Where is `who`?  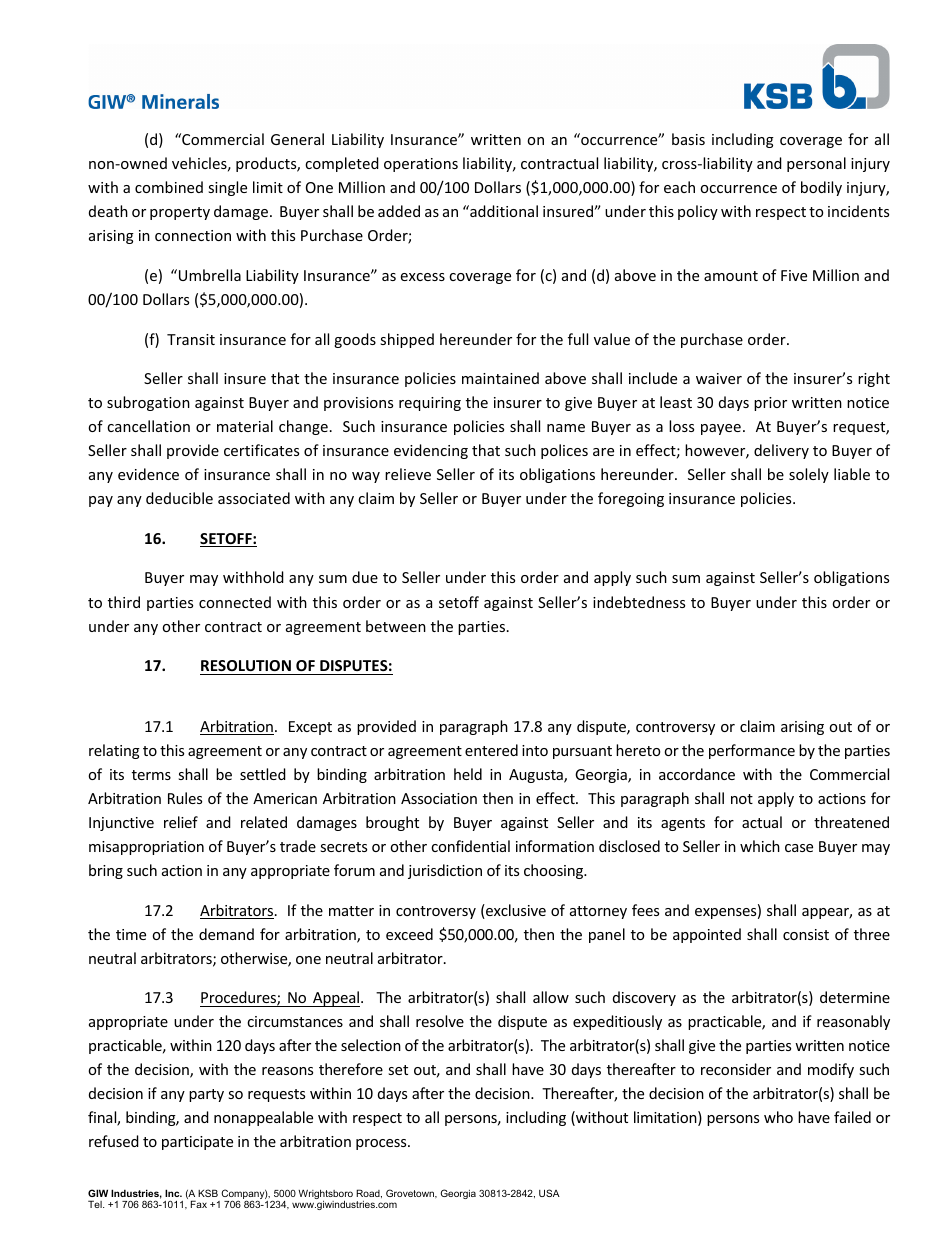 who is located at coordinates (778, 1117).
